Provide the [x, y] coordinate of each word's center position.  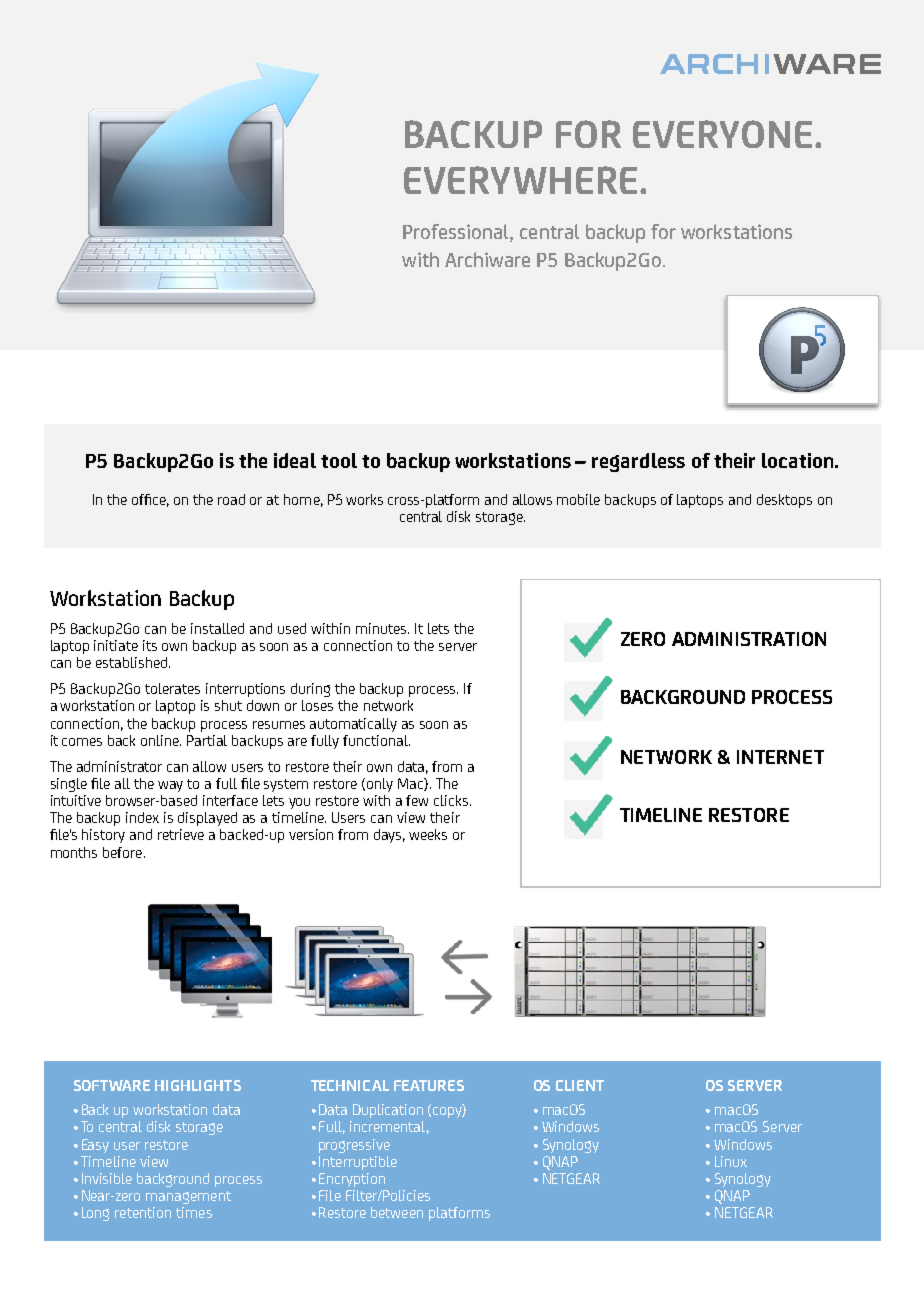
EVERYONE [722, 134]
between [397, 1212]
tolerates [172, 688]
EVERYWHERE [520, 180]
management [188, 1197]
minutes [382, 628]
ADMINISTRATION [749, 639]
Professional [457, 233]
